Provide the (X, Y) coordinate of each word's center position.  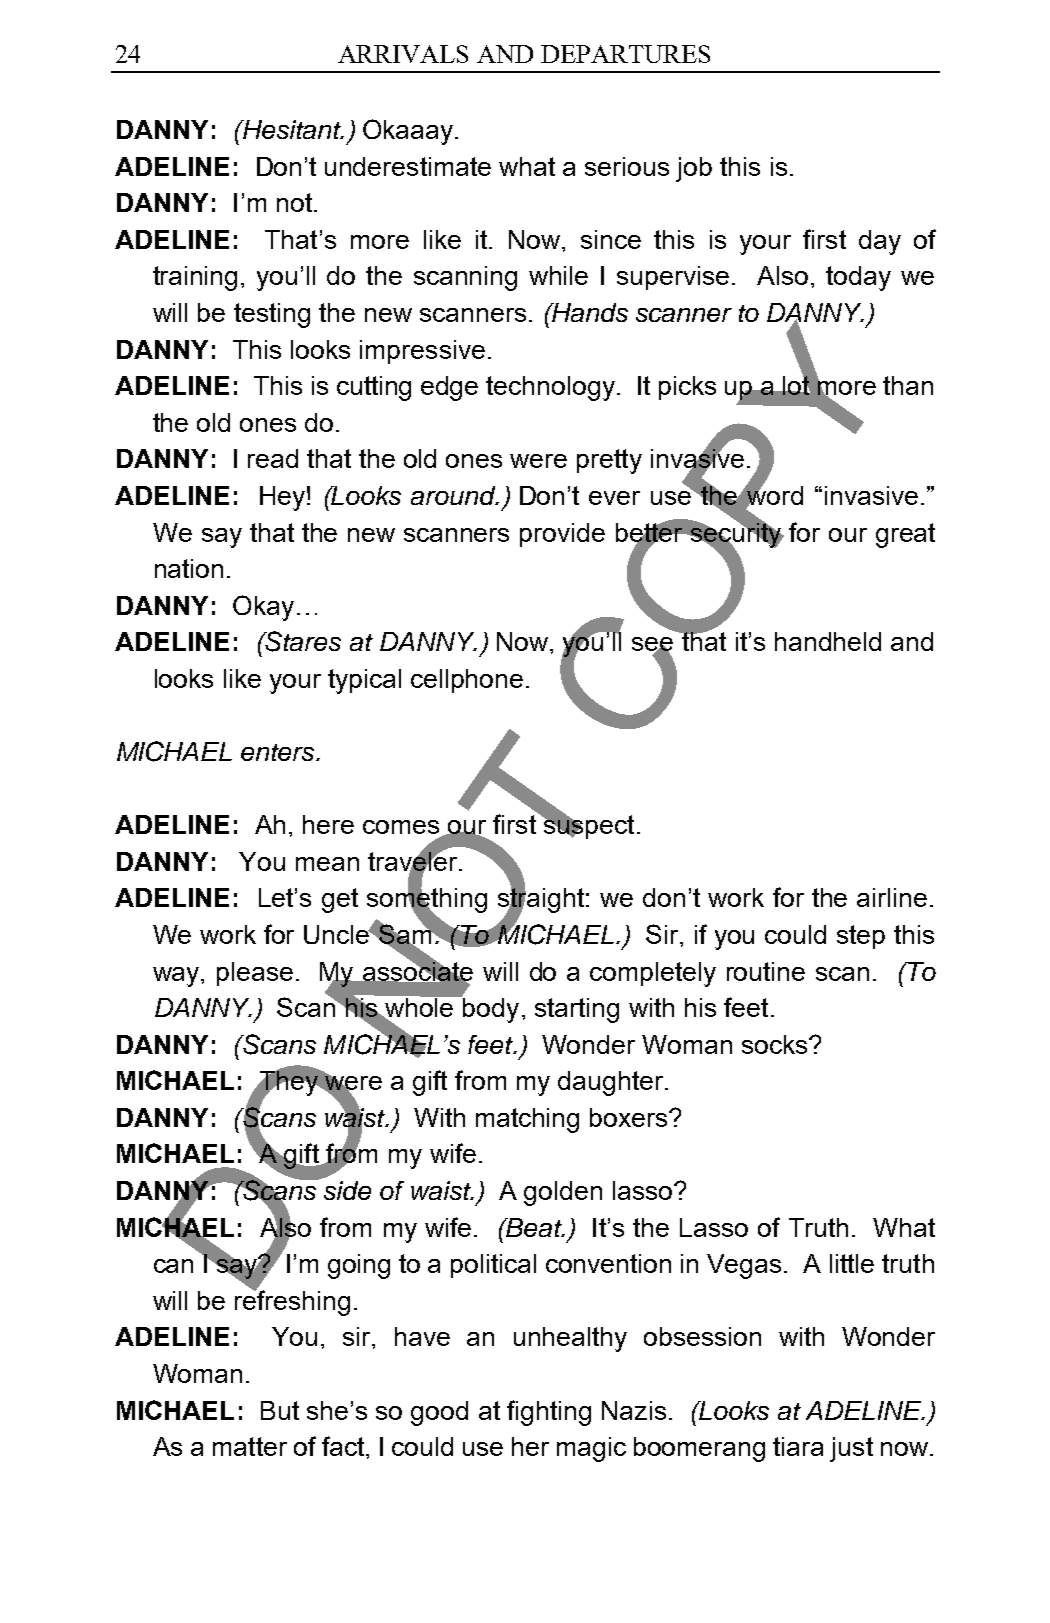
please (255, 974)
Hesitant (292, 129)
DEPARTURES (625, 54)
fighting (549, 1413)
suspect (588, 826)
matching (527, 1120)
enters (279, 752)
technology (550, 388)
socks (776, 1044)
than (908, 385)
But (280, 1410)
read (273, 458)
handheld (828, 641)
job (694, 169)
